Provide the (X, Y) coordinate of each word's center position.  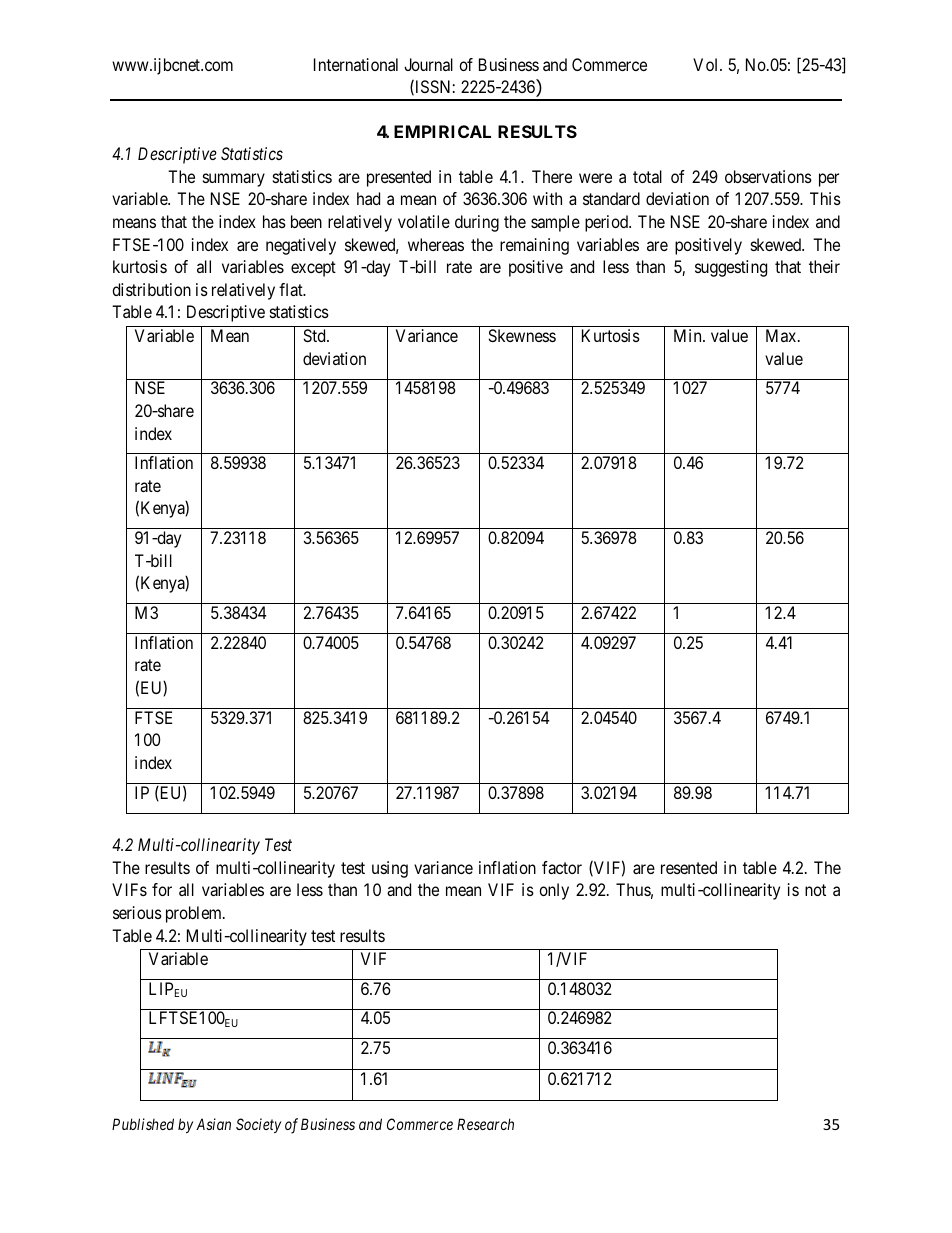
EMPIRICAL (442, 131)
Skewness (522, 335)
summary (234, 180)
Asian (213, 1124)
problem (195, 914)
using (390, 869)
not (815, 890)
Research (485, 1124)
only (554, 891)
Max (782, 335)
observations (768, 176)
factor (562, 867)
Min (689, 335)
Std (315, 335)
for (162, 889)
